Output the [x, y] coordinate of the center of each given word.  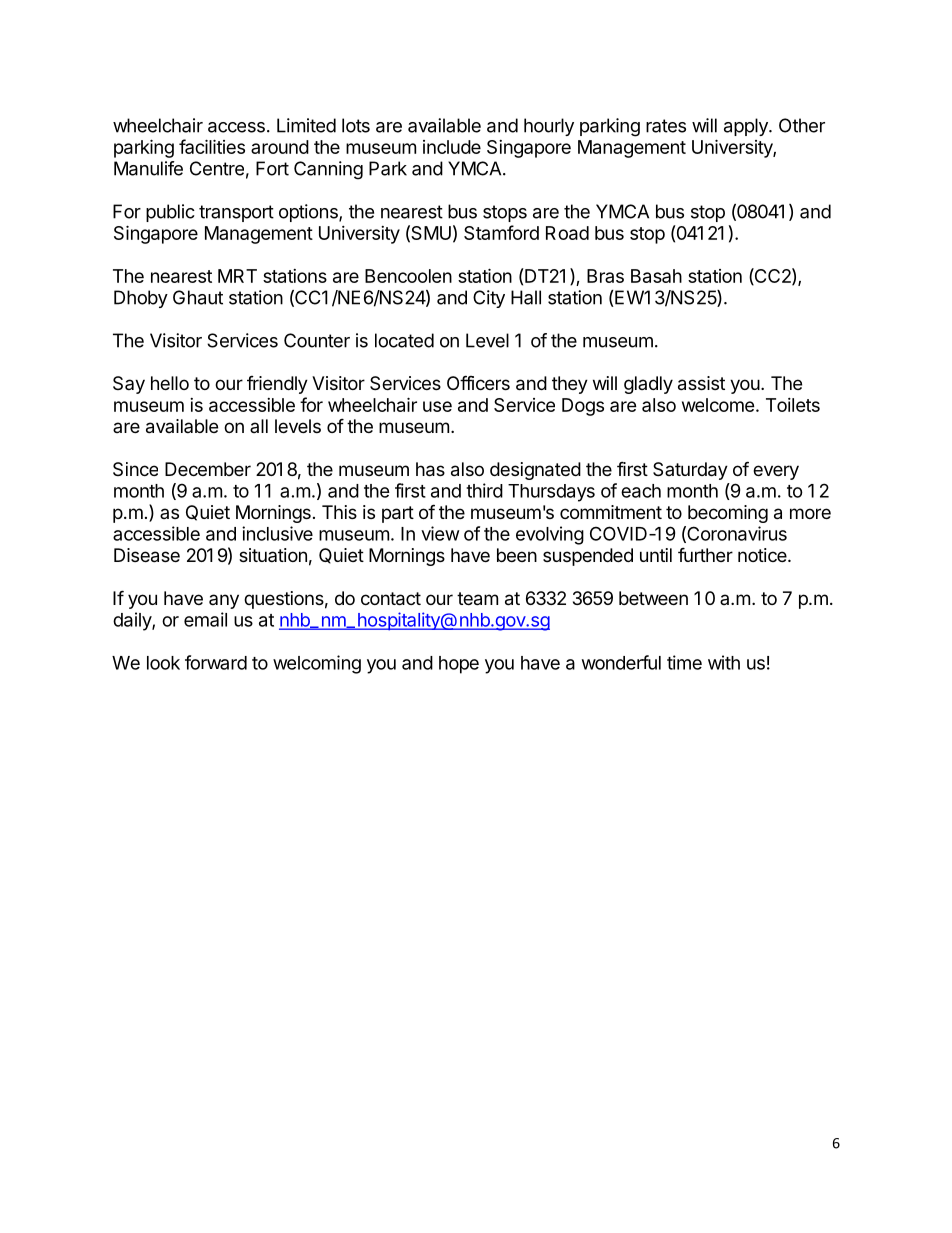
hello [170, 383]
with [724, 662]
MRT [237, 276]
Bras [605, 276]
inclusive [277, 533]
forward [216, 662]
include [452, 147]
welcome [718, 405]
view [440, 533]
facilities [212, 146]
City [489, 299]
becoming [728, 514]
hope [459, 665]
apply [747, 127]
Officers [478, 382]
